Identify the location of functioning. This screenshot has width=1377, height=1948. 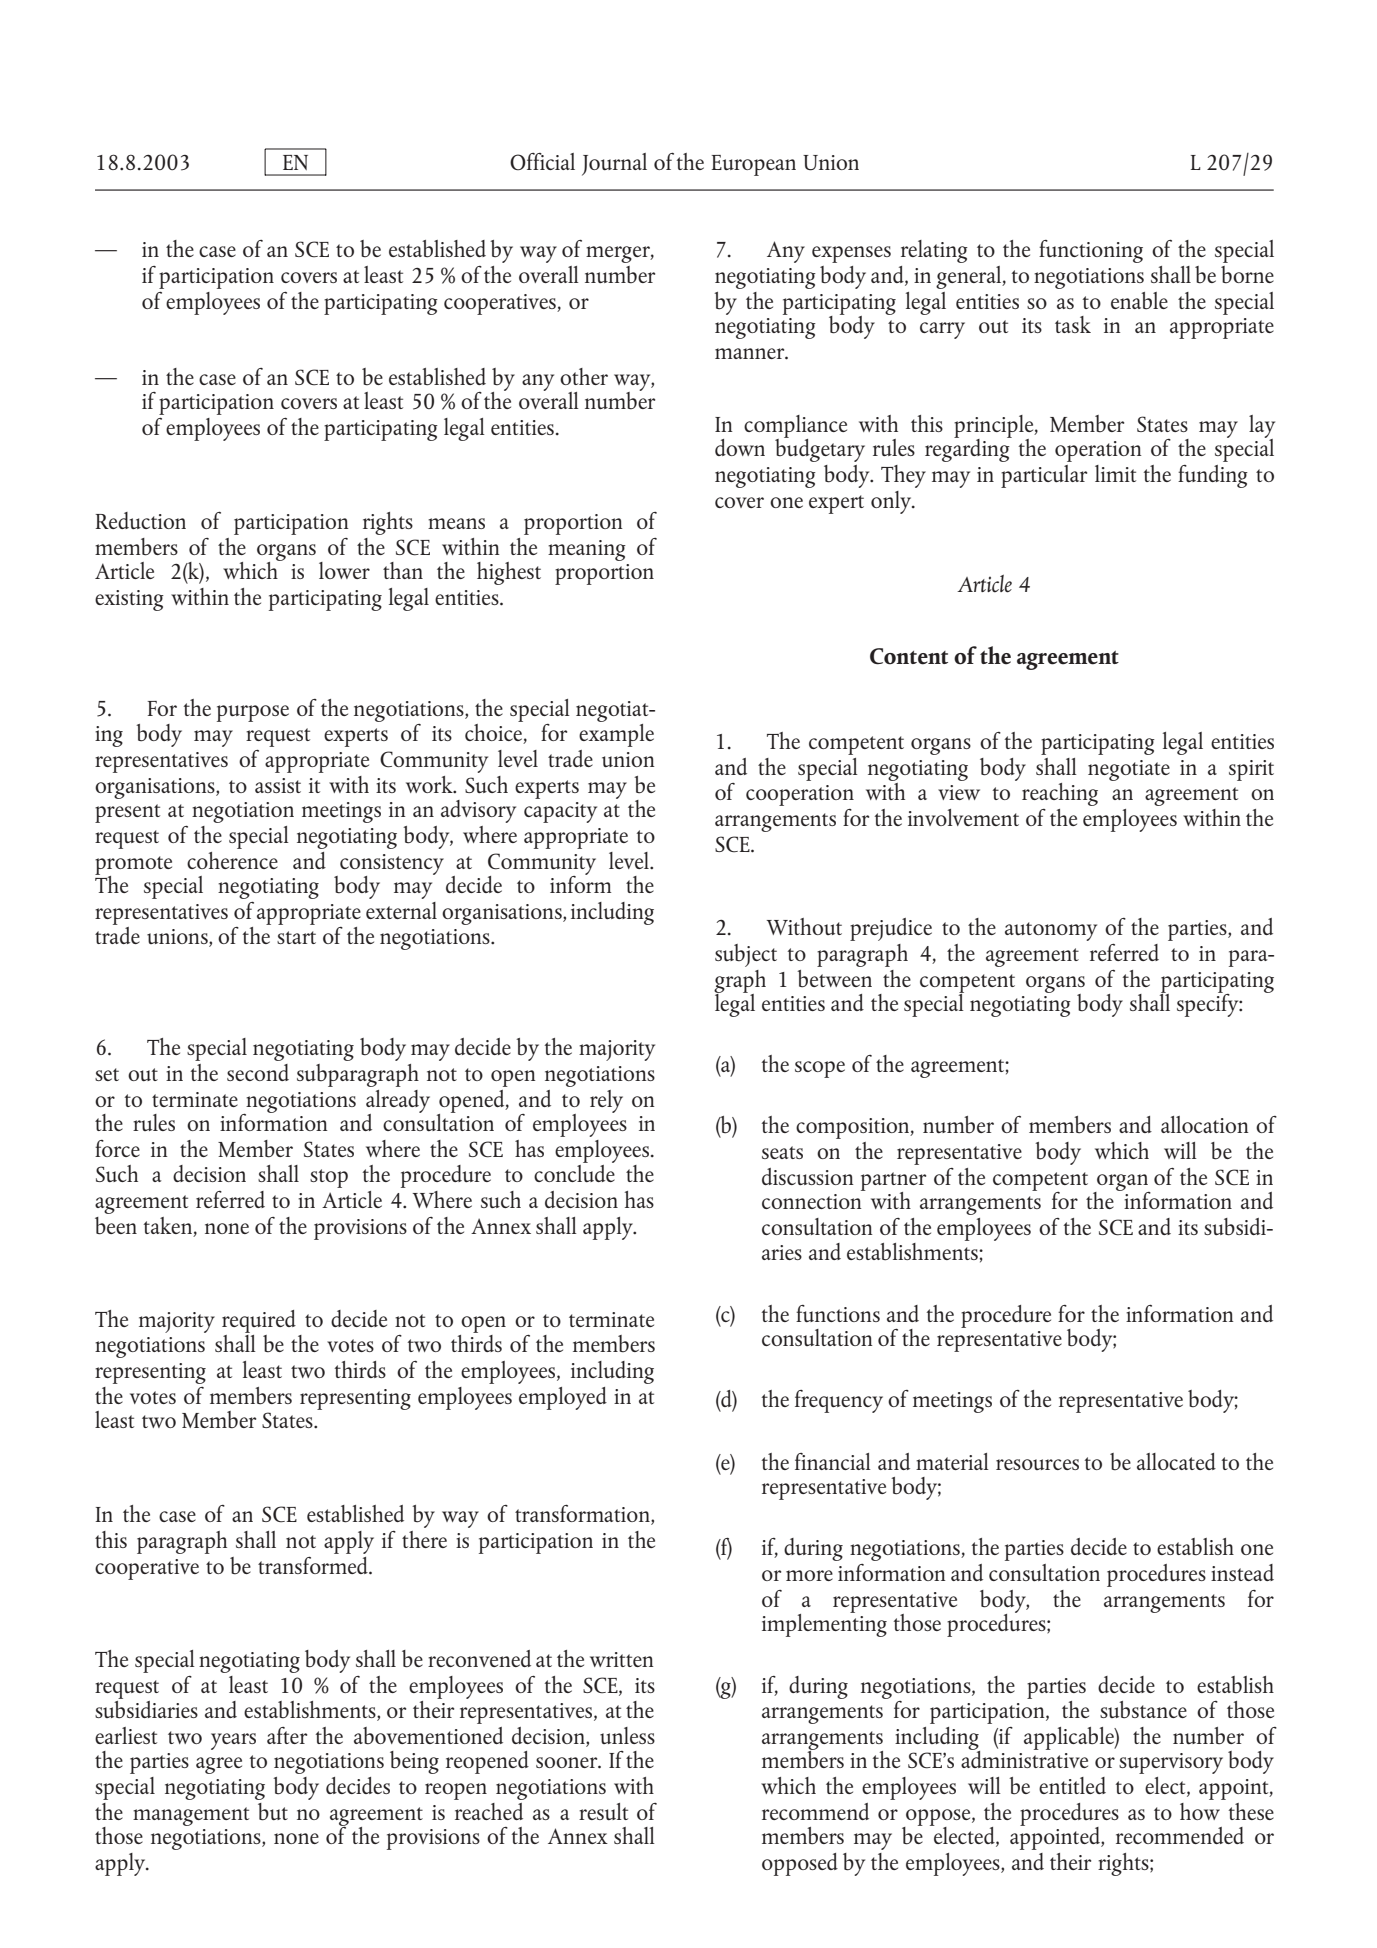
(1091, 251).
